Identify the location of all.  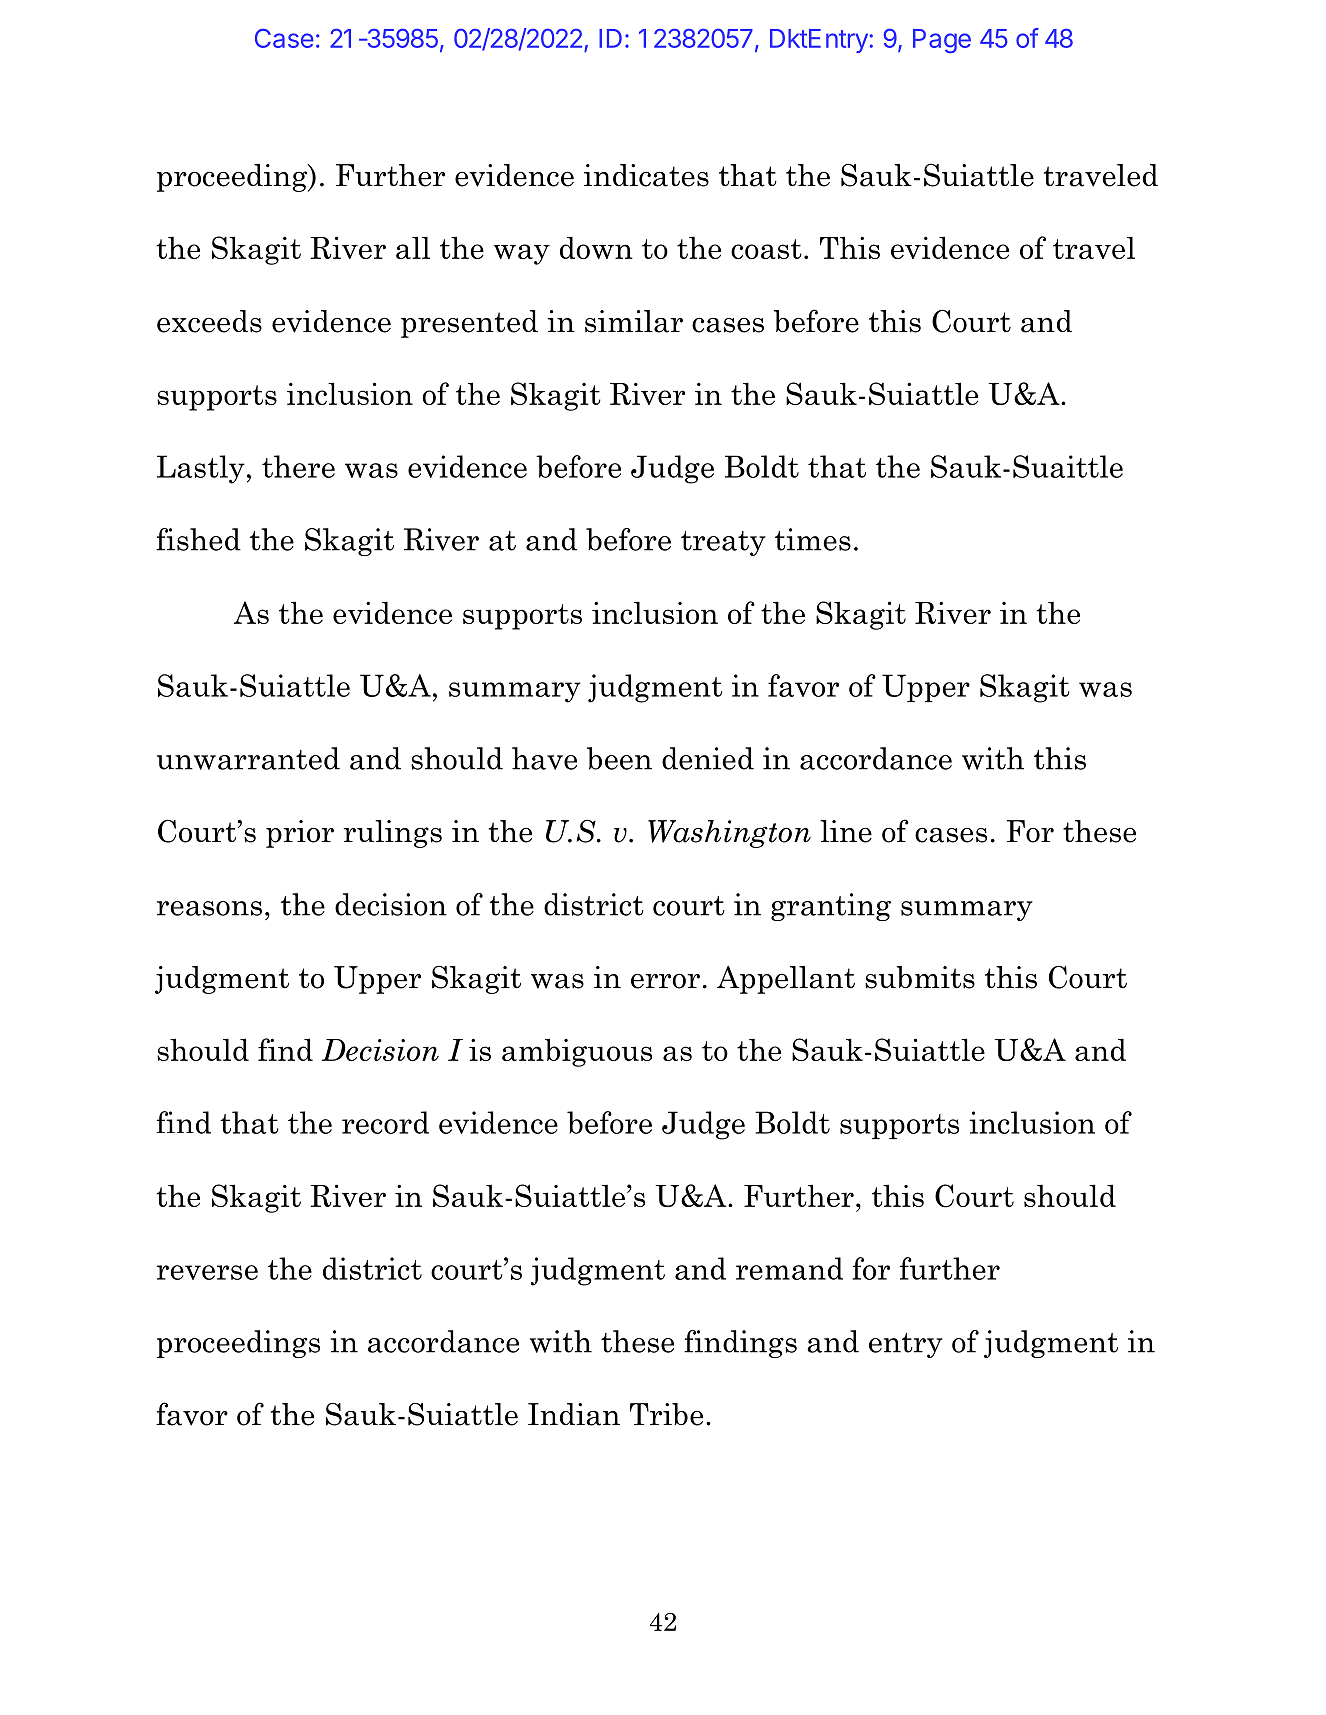
(413, 247).
